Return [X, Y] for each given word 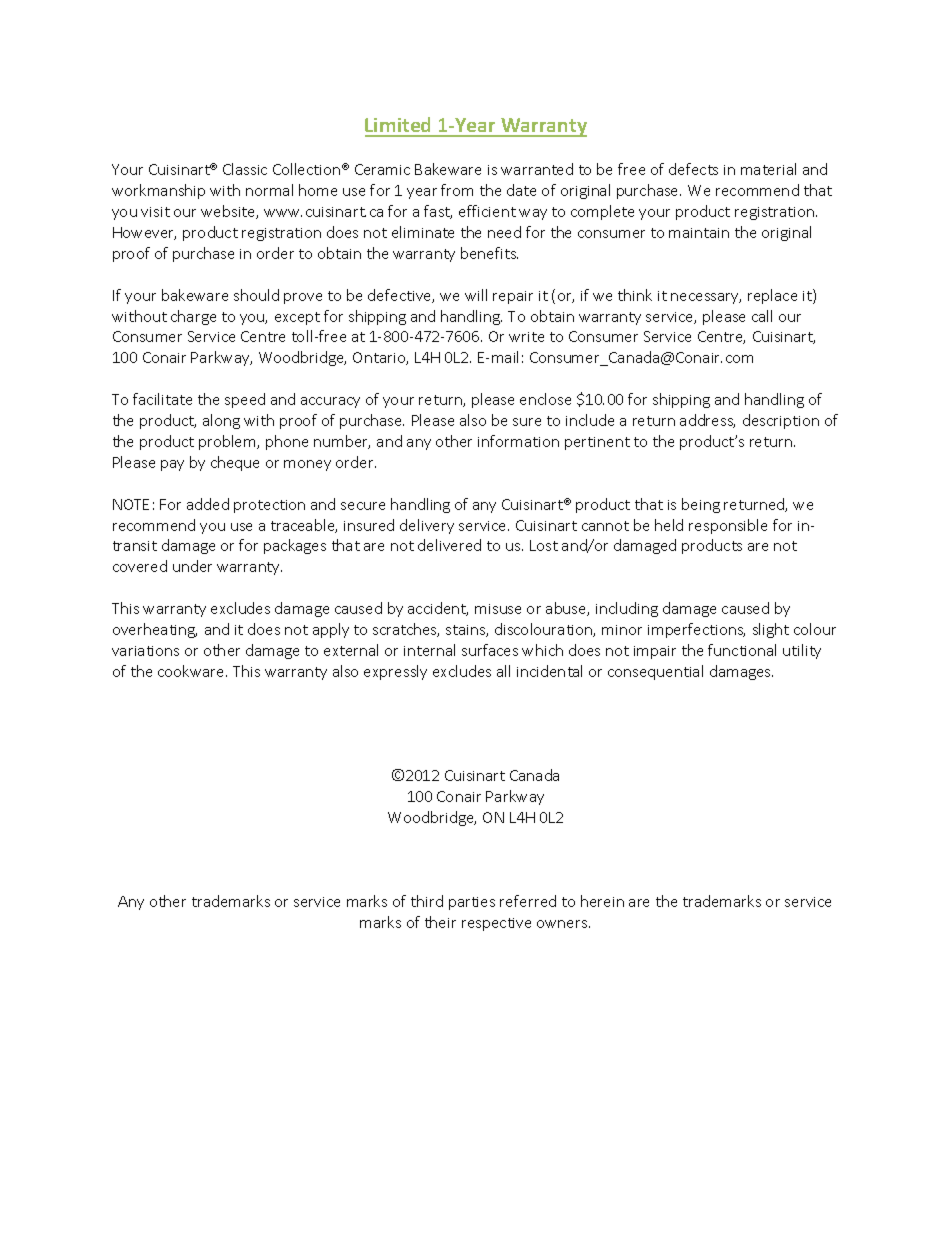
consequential [655, 672]
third [427, 901]
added [208, 504]
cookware [192, 671]
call [762, 316]
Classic [245, 169]
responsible [728, 526]
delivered [449, 545]
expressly [395, 672]
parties [472, 903]
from [457, 190]
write [526, 337]
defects [693, 169]
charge [193, 317]
